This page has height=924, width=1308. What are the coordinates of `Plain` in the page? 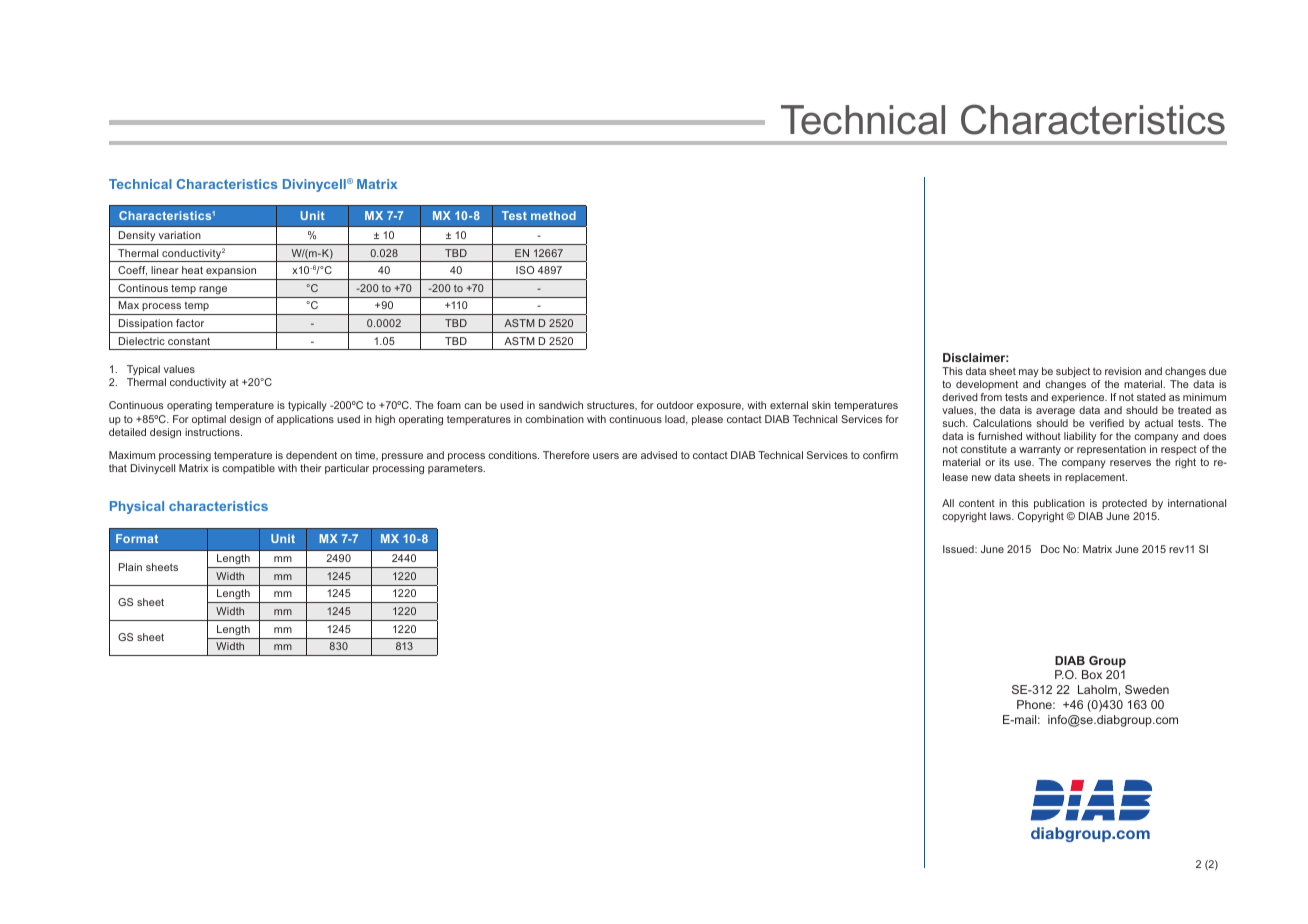 It's located at (130, 567).
